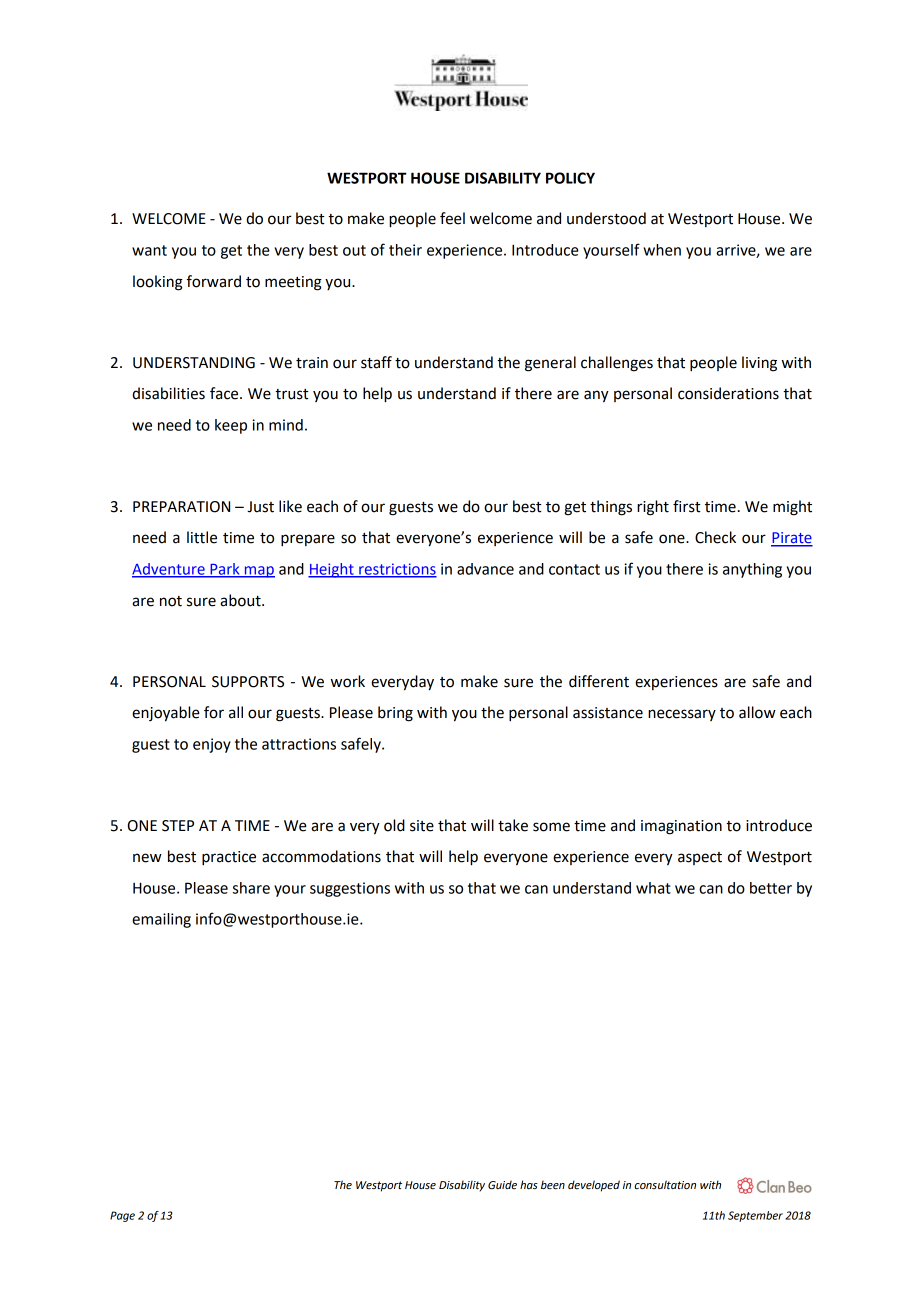  I want to click on SUPPORTS, so click(248, 682).
